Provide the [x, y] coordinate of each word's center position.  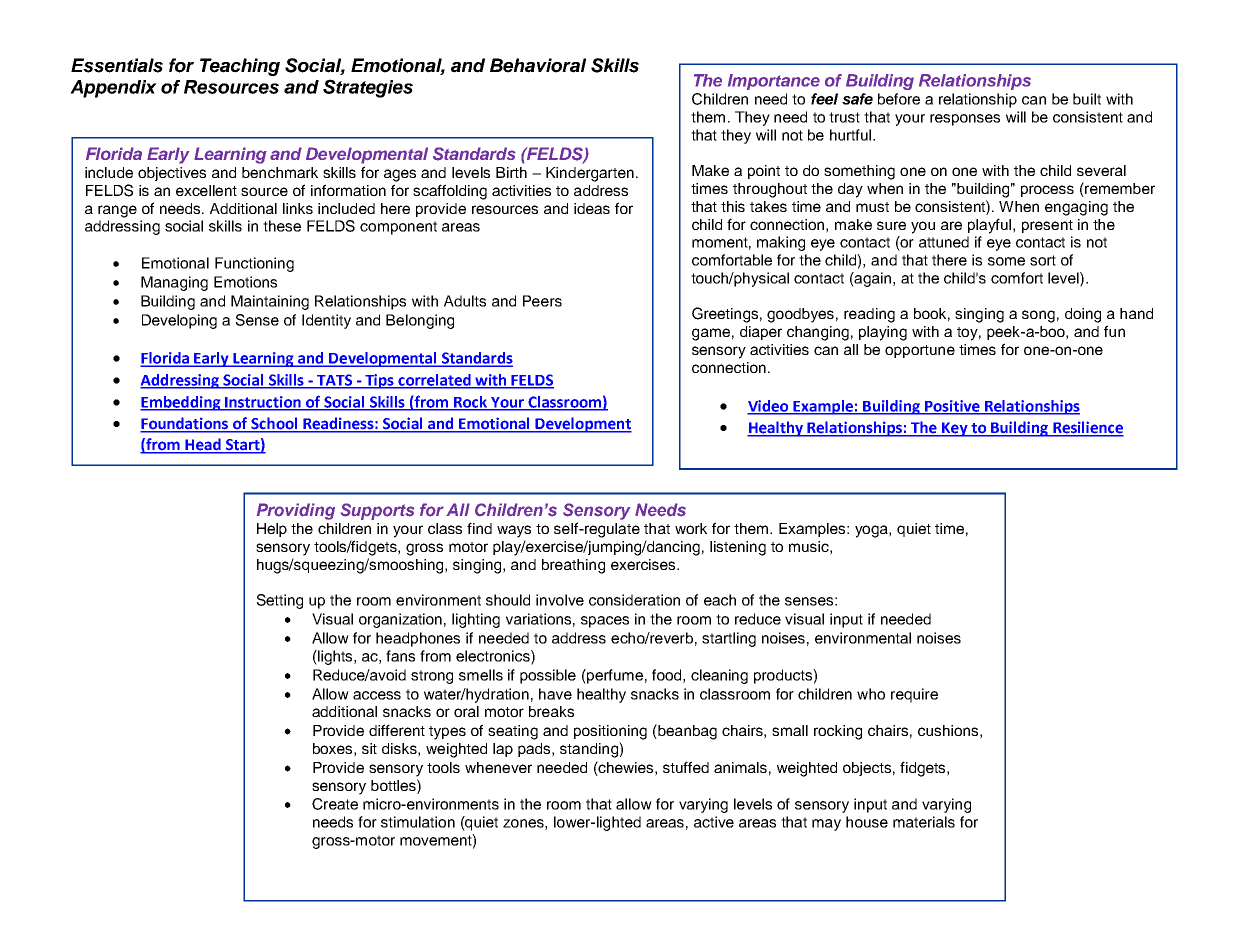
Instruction [263, 403]
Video [769, 407]
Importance [774, 82]
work [691, 528]
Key [955, 429]
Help [272, 530]
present [1047, 226]
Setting [280, 601]
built [1087, 99]
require [914, 695]
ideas [592, 208]
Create [335, 804]
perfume [614, 676]
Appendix [113, 89]
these [282, 226]
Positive [952, 407]
